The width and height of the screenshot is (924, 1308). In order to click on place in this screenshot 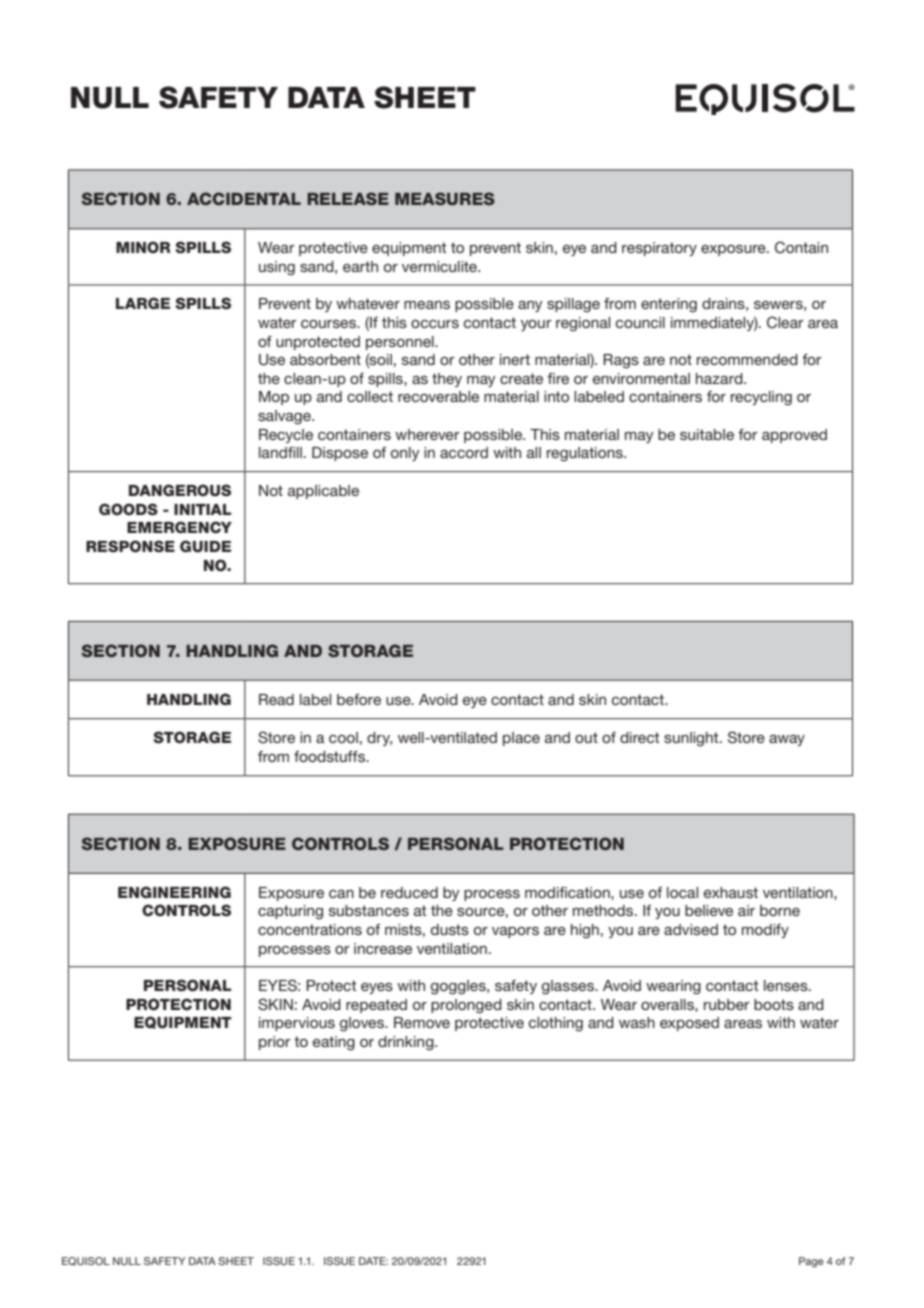, I will do `click(521, 739)`.
